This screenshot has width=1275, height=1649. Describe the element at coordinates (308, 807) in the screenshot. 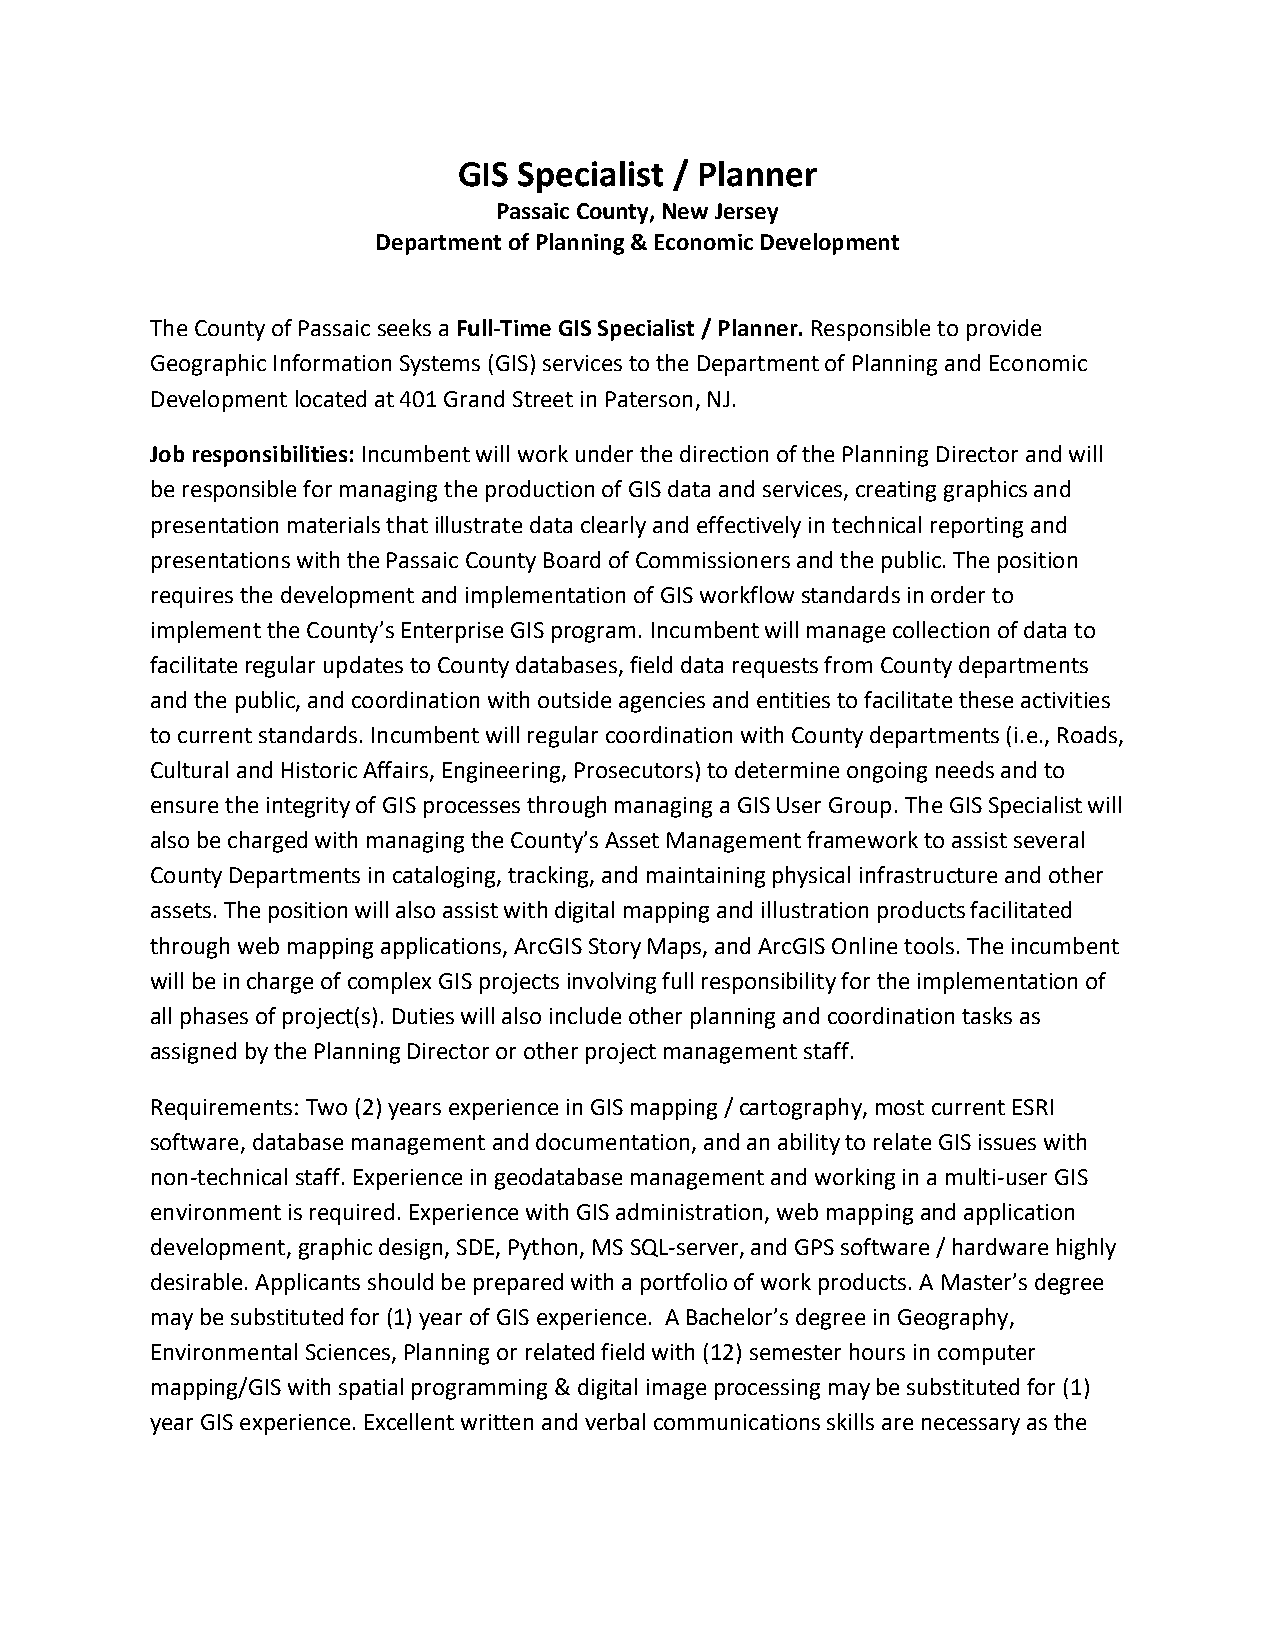

I see `integrity` at that location.
